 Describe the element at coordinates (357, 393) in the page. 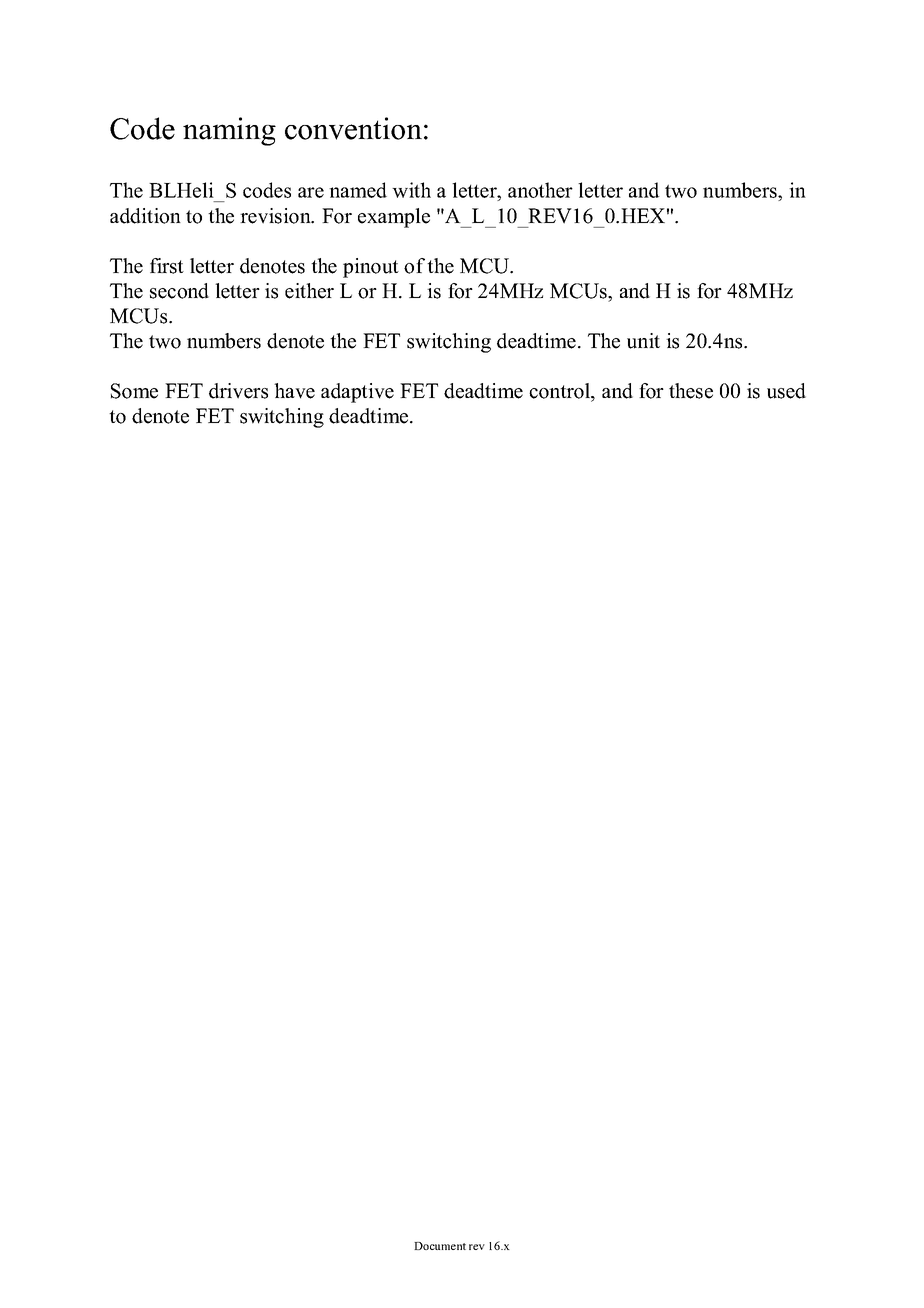

I see `adaptive` at that location.
